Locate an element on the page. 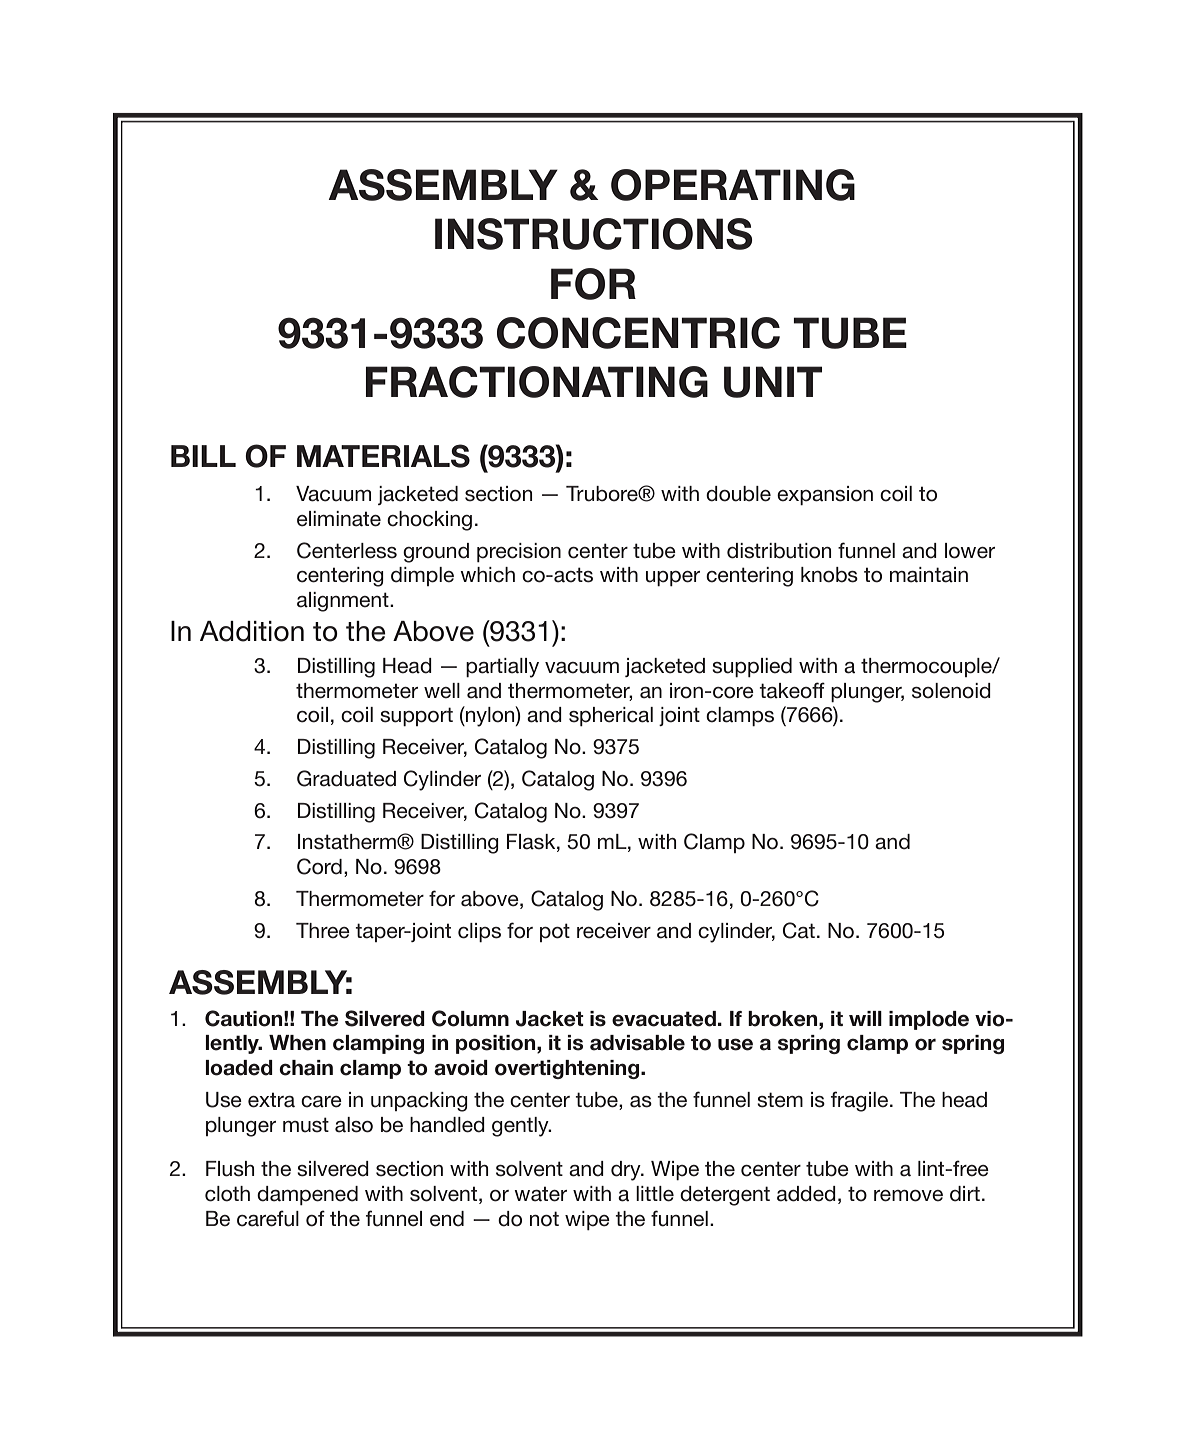 This page has width=1186, height=1440. water is located at coordinates (540, 1194).
